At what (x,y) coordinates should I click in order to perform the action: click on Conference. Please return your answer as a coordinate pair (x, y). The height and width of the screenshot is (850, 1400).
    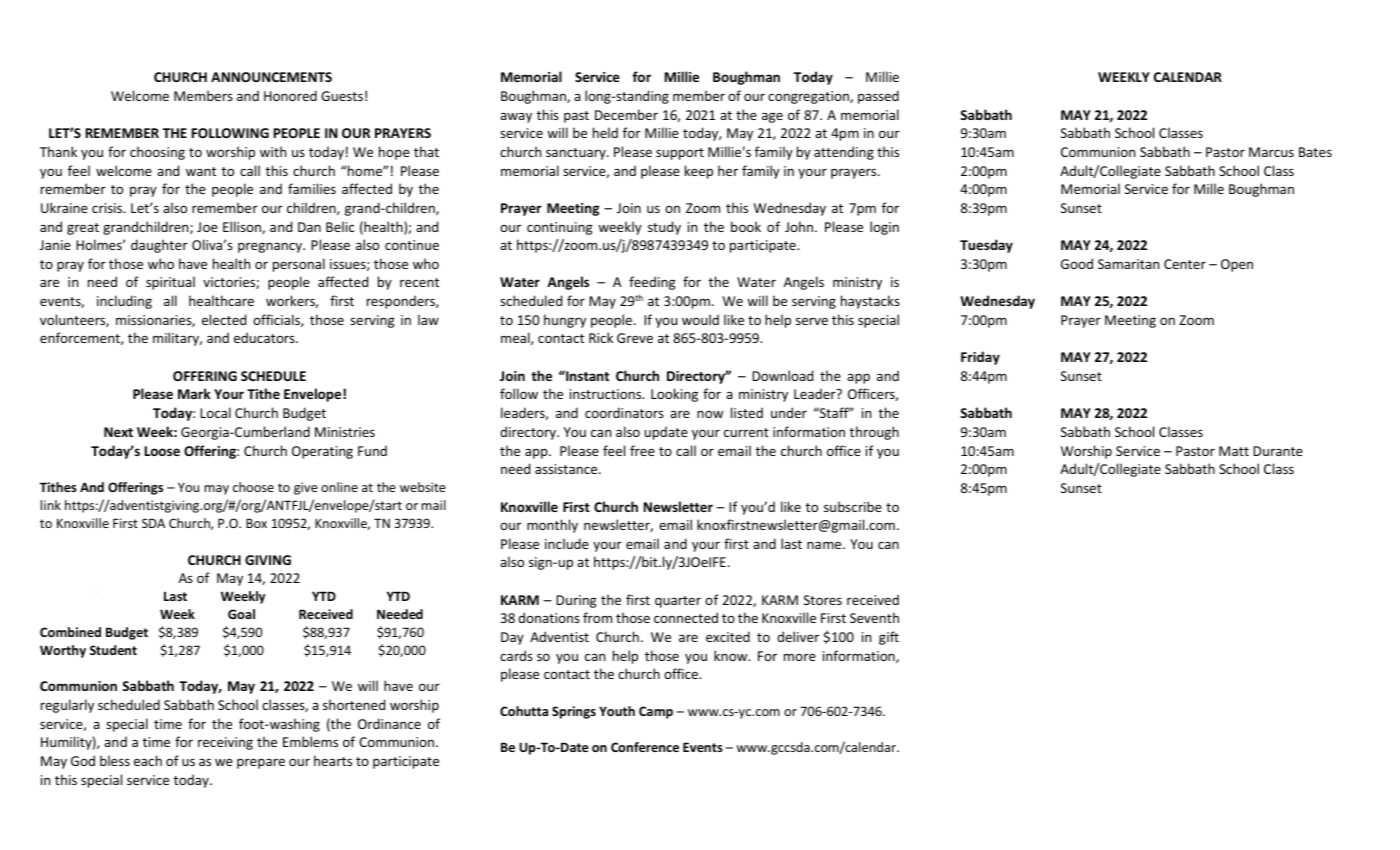
    Looking at the image, I should click on (645, 747).
